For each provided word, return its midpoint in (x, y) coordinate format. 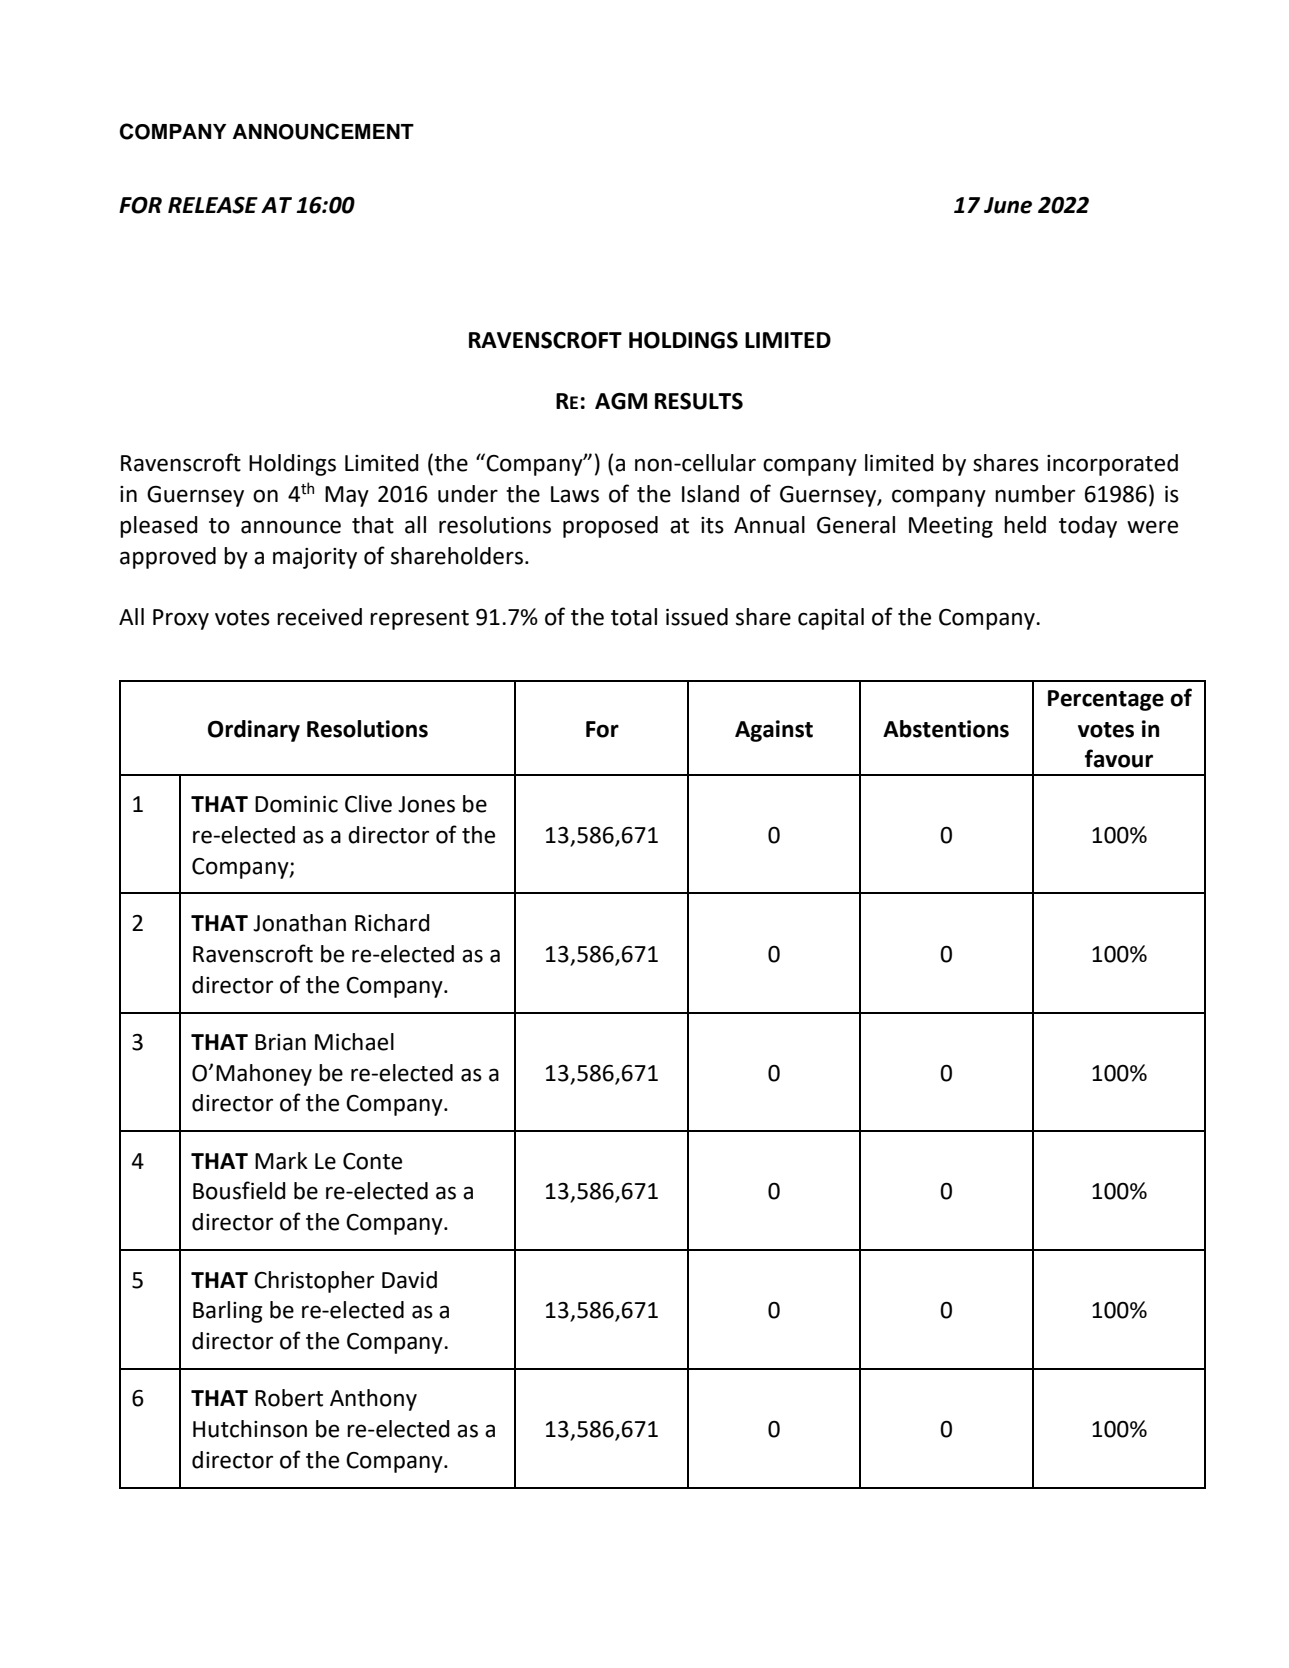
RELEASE (213, 205)
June (1008, 205)
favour (1119, 758)
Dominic (296, 804)
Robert (289, 1398)
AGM (621, 401)
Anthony (373, 1400)
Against (774, 731)
